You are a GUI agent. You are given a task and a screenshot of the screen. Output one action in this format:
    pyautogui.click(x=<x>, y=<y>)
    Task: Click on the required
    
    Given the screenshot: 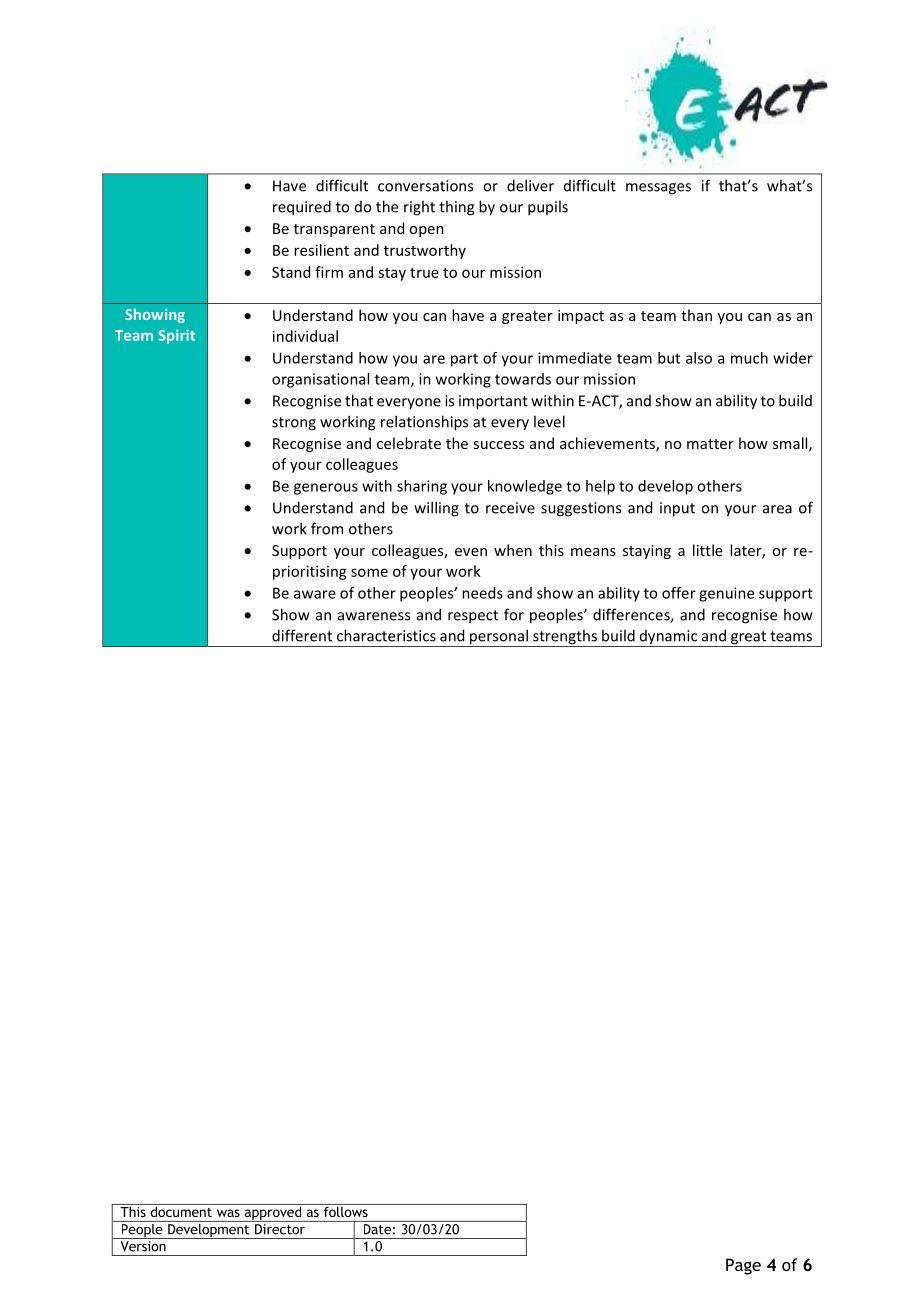 What is the action you would take?
    pyautogui.click(x=302, y=208)
